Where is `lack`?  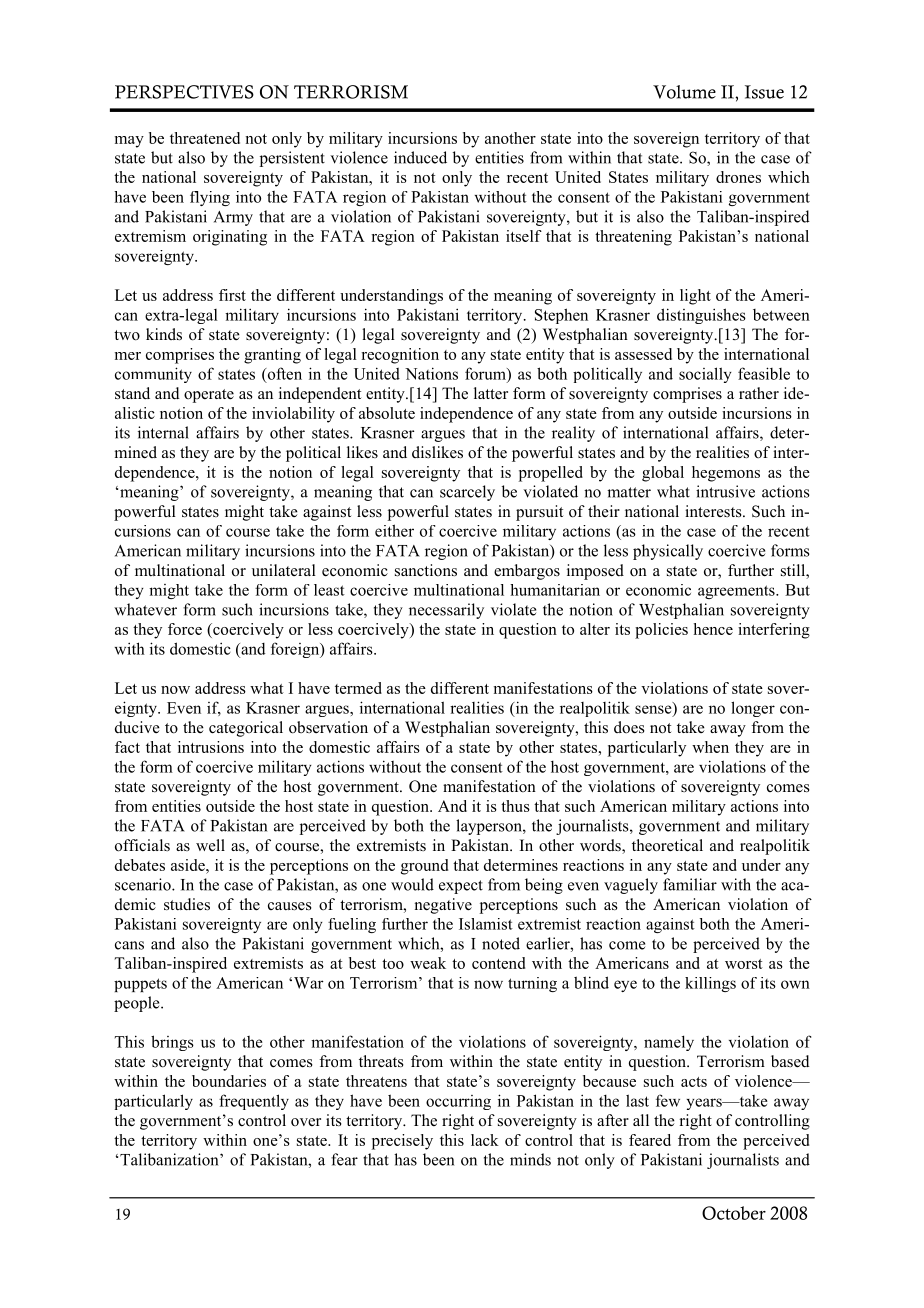
lack is located at coordinates (485, 1140).
